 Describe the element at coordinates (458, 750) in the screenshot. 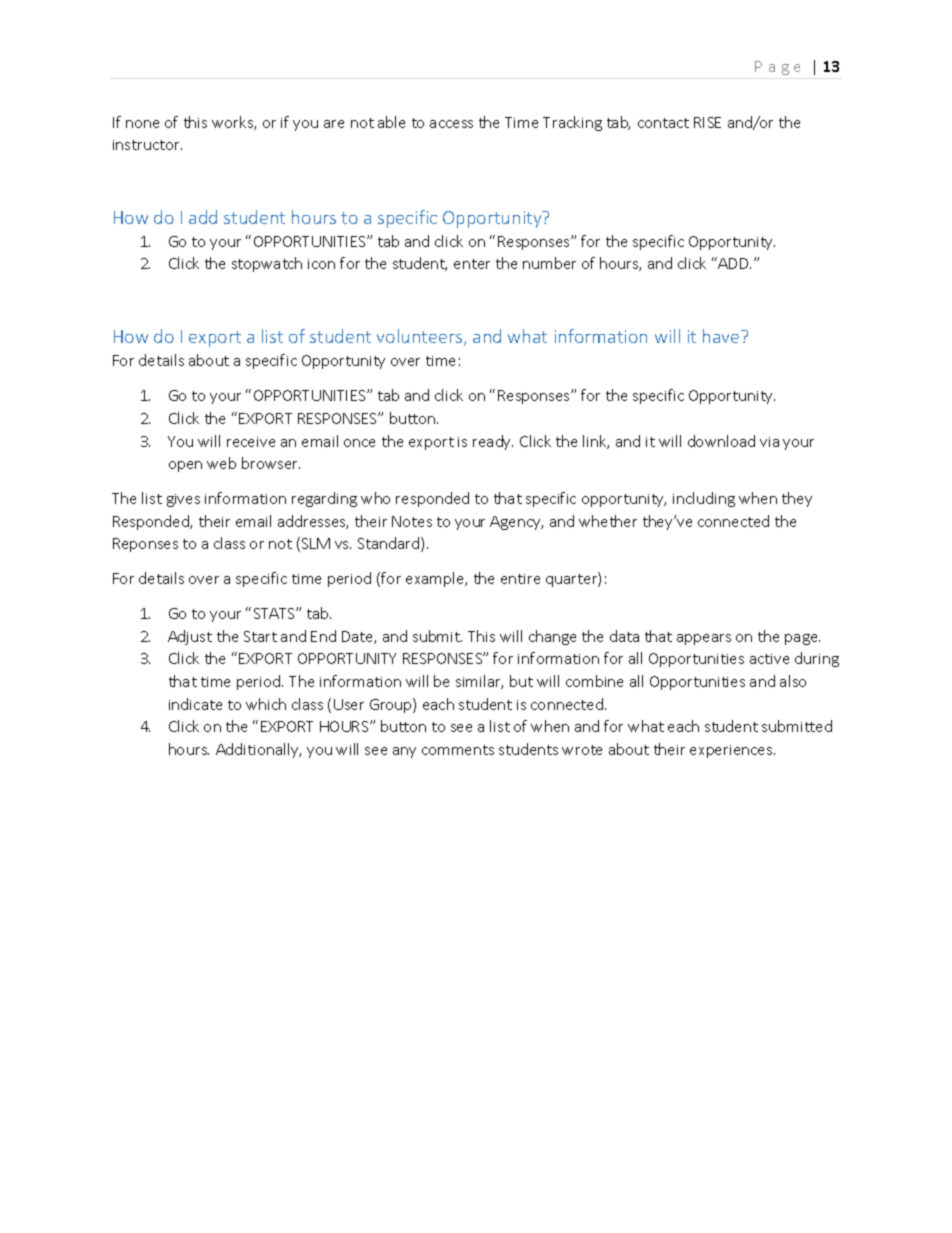

I see `comments` at that location.
